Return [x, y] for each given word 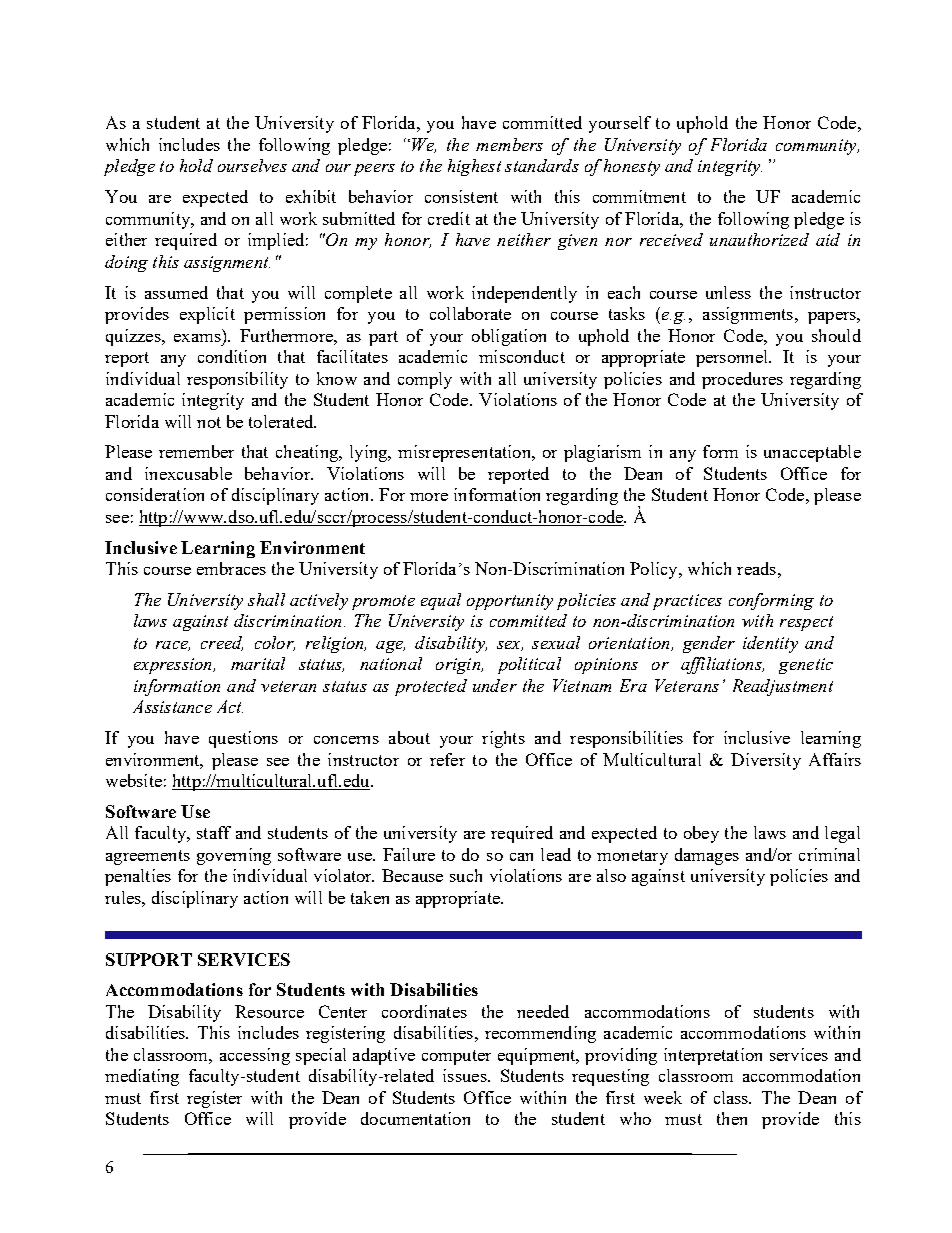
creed [222, 643]
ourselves [252, 165]
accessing [255, 1056]
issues [466, 1075]
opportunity [510, 602]
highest [474, 167]
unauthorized [759, 239]
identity [770, 644]
